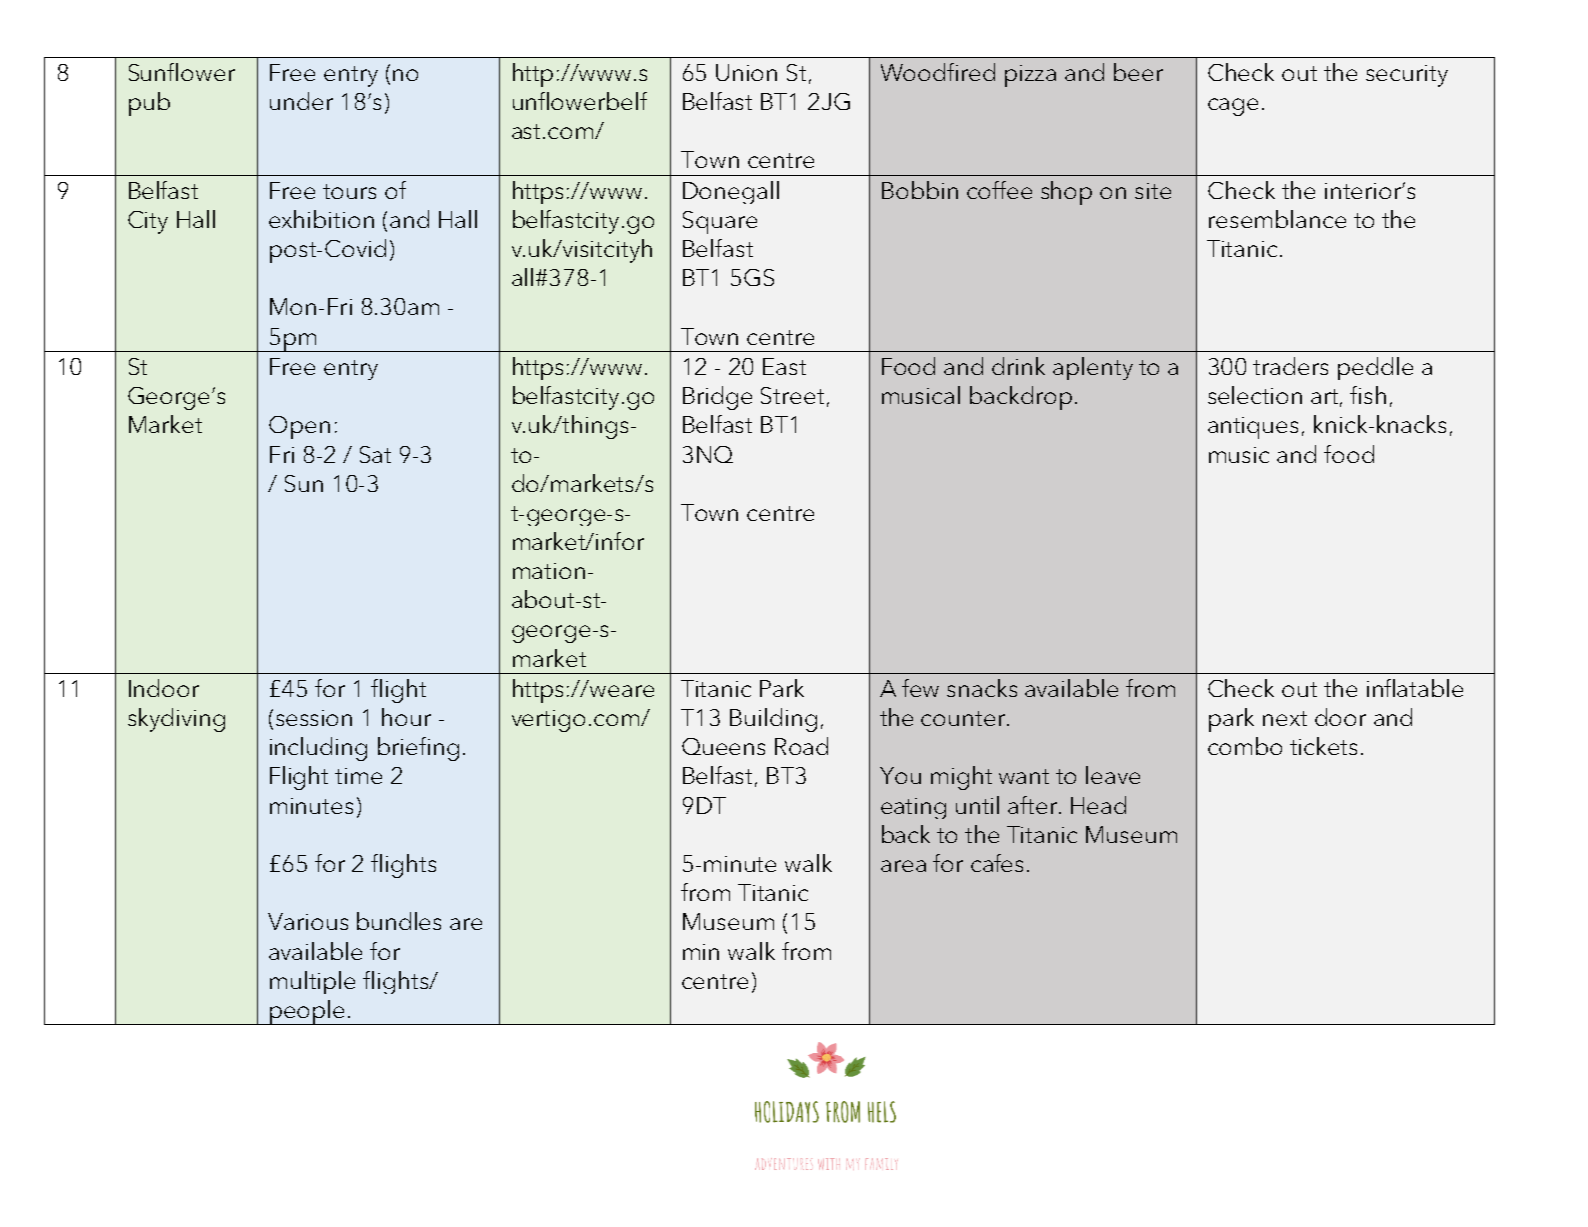  I want to click on Union, so click(746, 72).
